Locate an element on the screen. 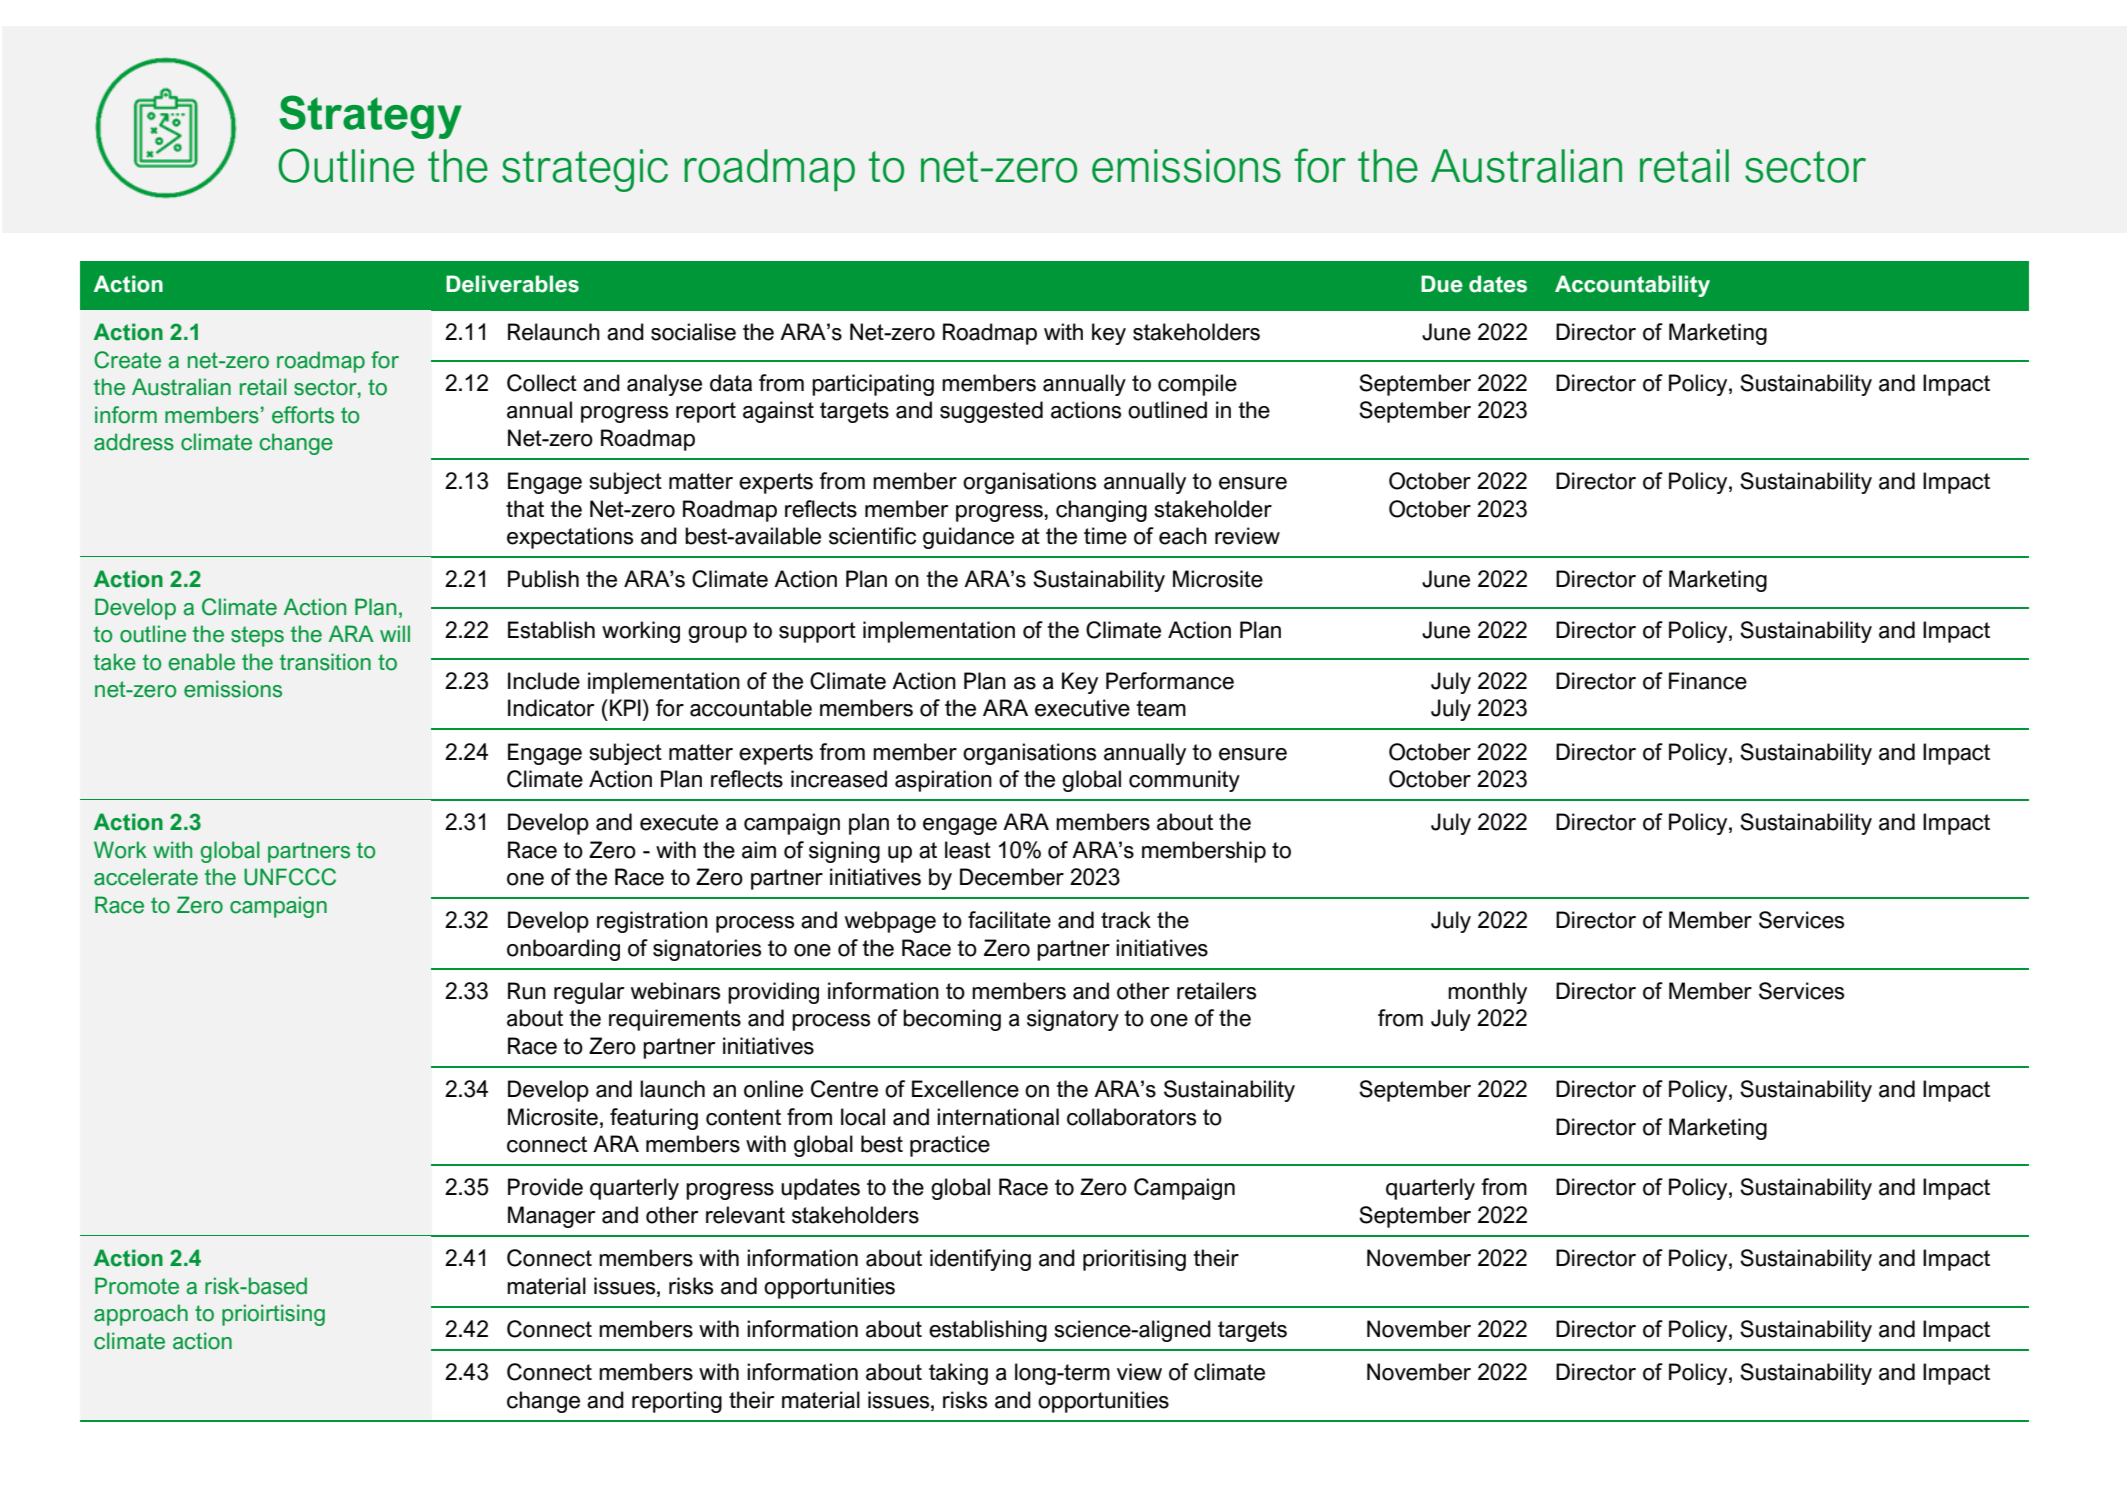  taking is located at coordinates (958, 1374).
